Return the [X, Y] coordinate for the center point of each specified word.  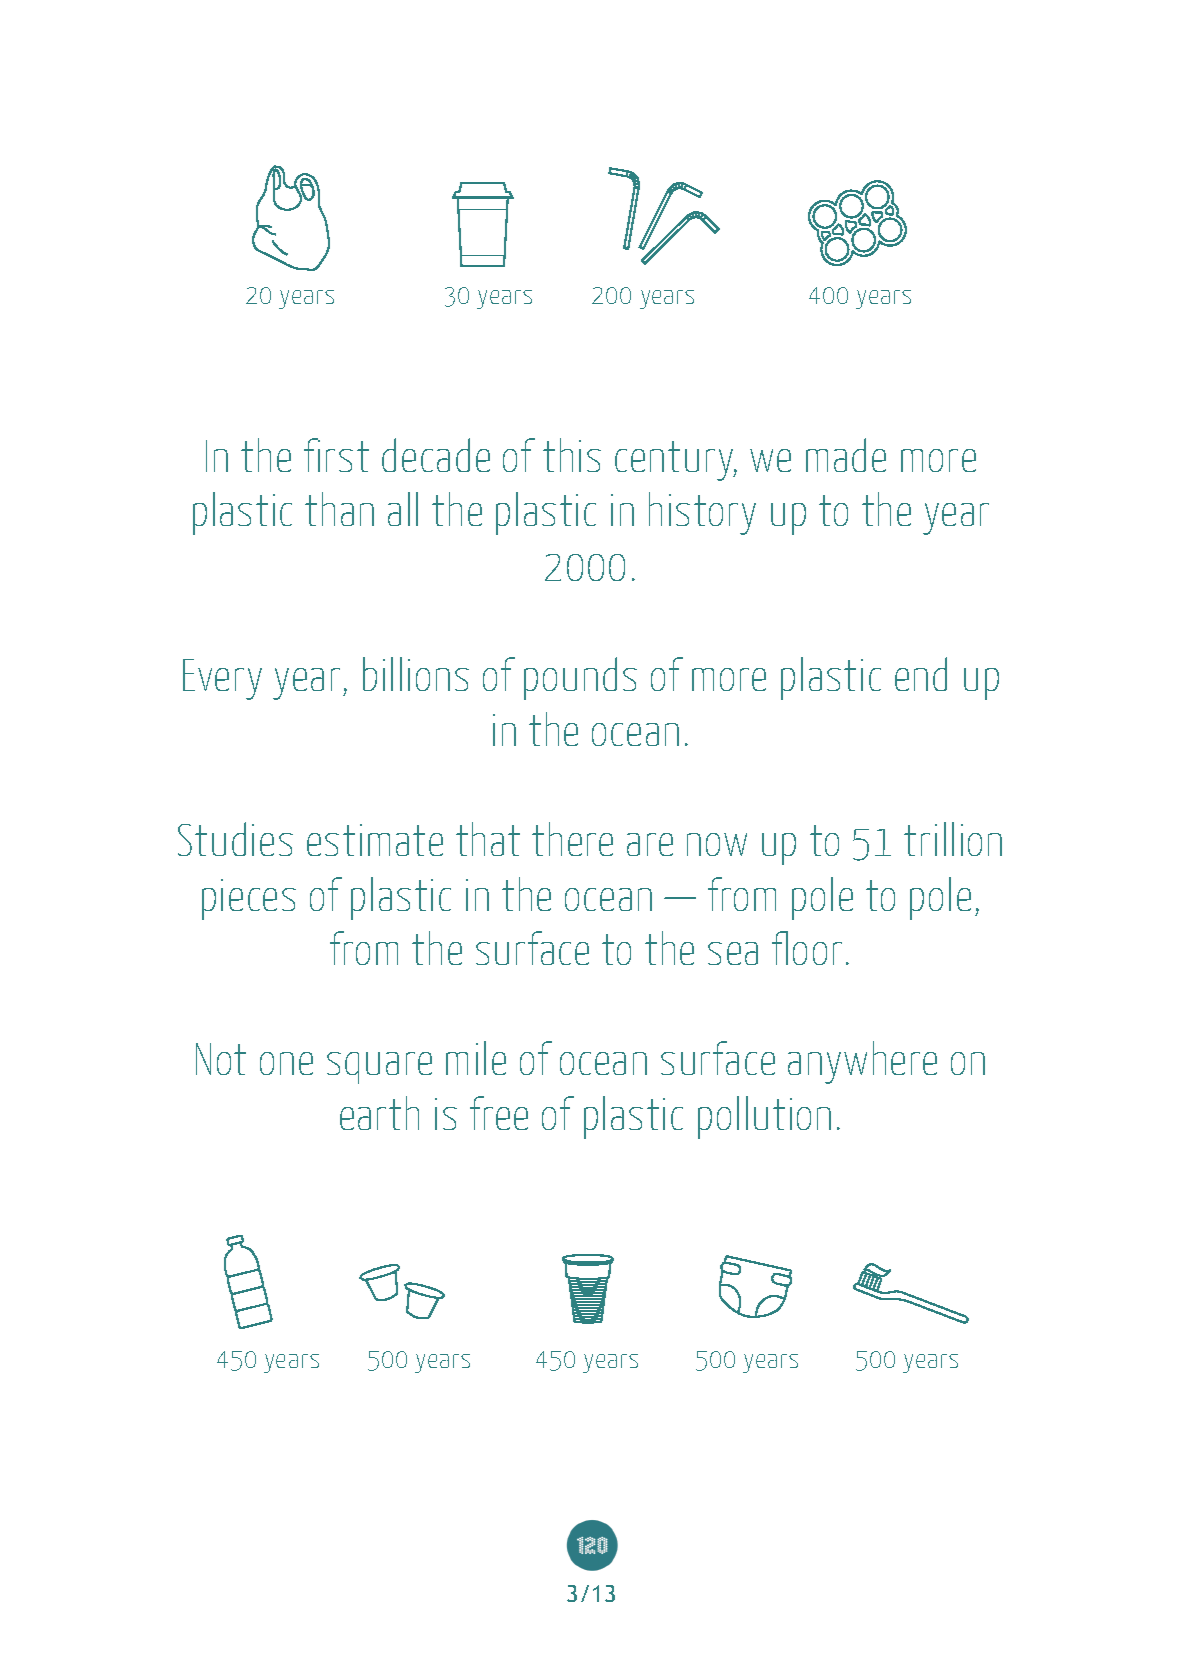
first [336, 455]
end [921, 674]
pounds [580, 678]
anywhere [862, 1062]
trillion [953, 839]
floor [807, 948]
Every [222, 679]
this [572, 455]
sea [733, 953]
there [572, 839]
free [499, 1113]
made [846, 455]
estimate [375, 840]
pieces [249, 899]
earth [379, 1113]
